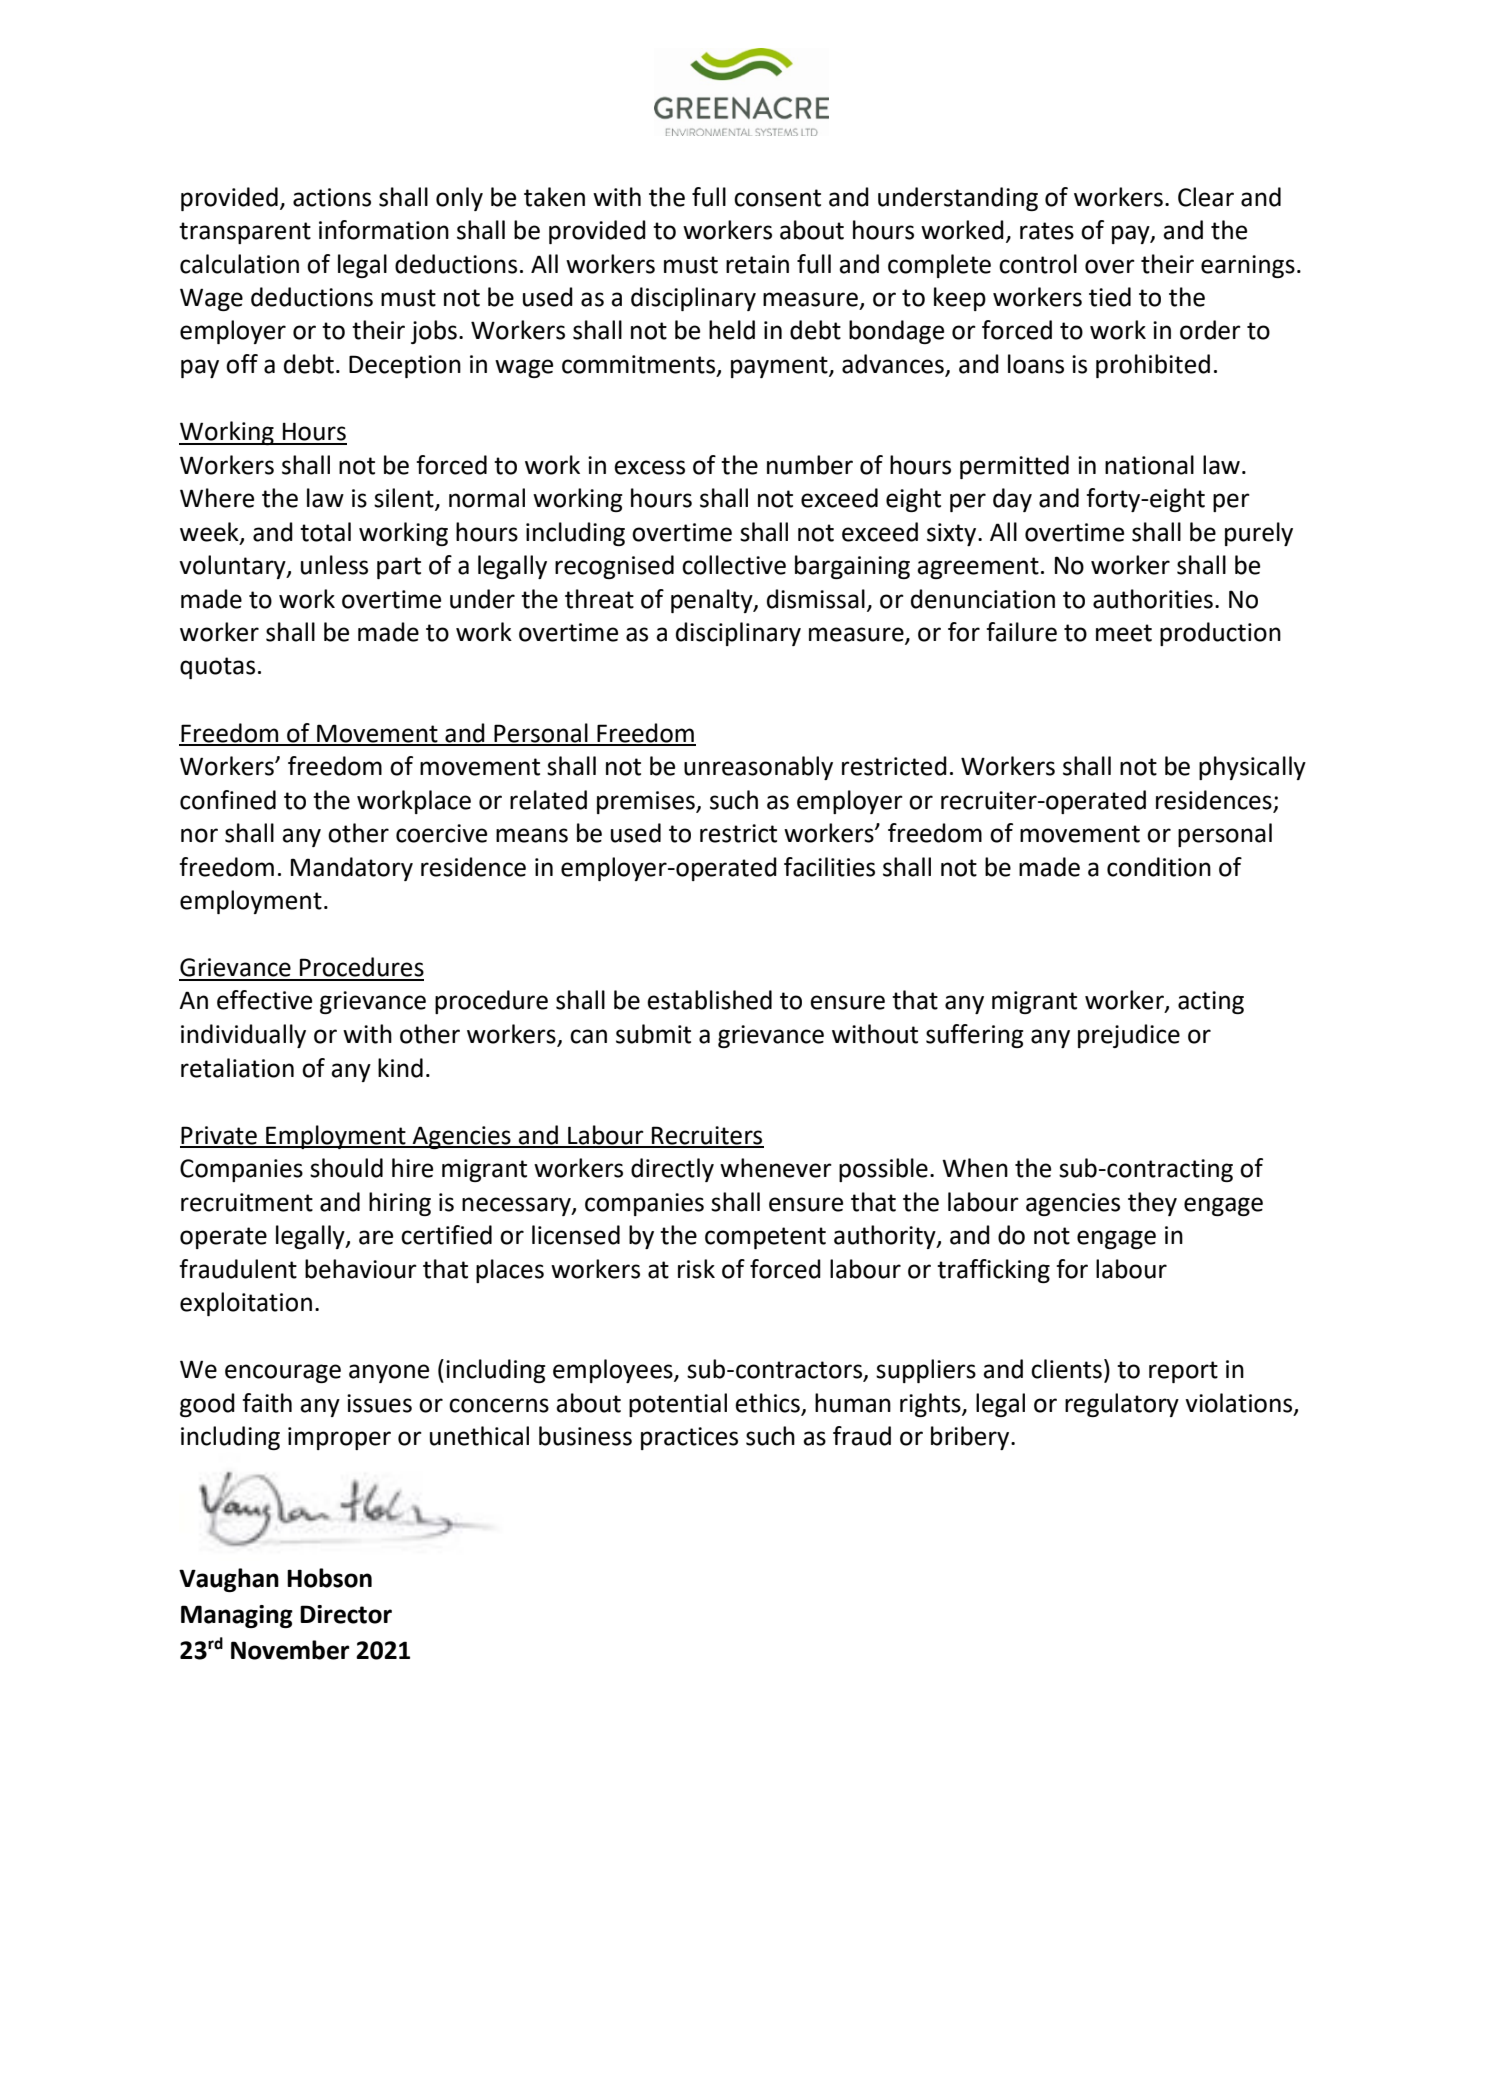  I want to click on Director, so click(346, 1614).
